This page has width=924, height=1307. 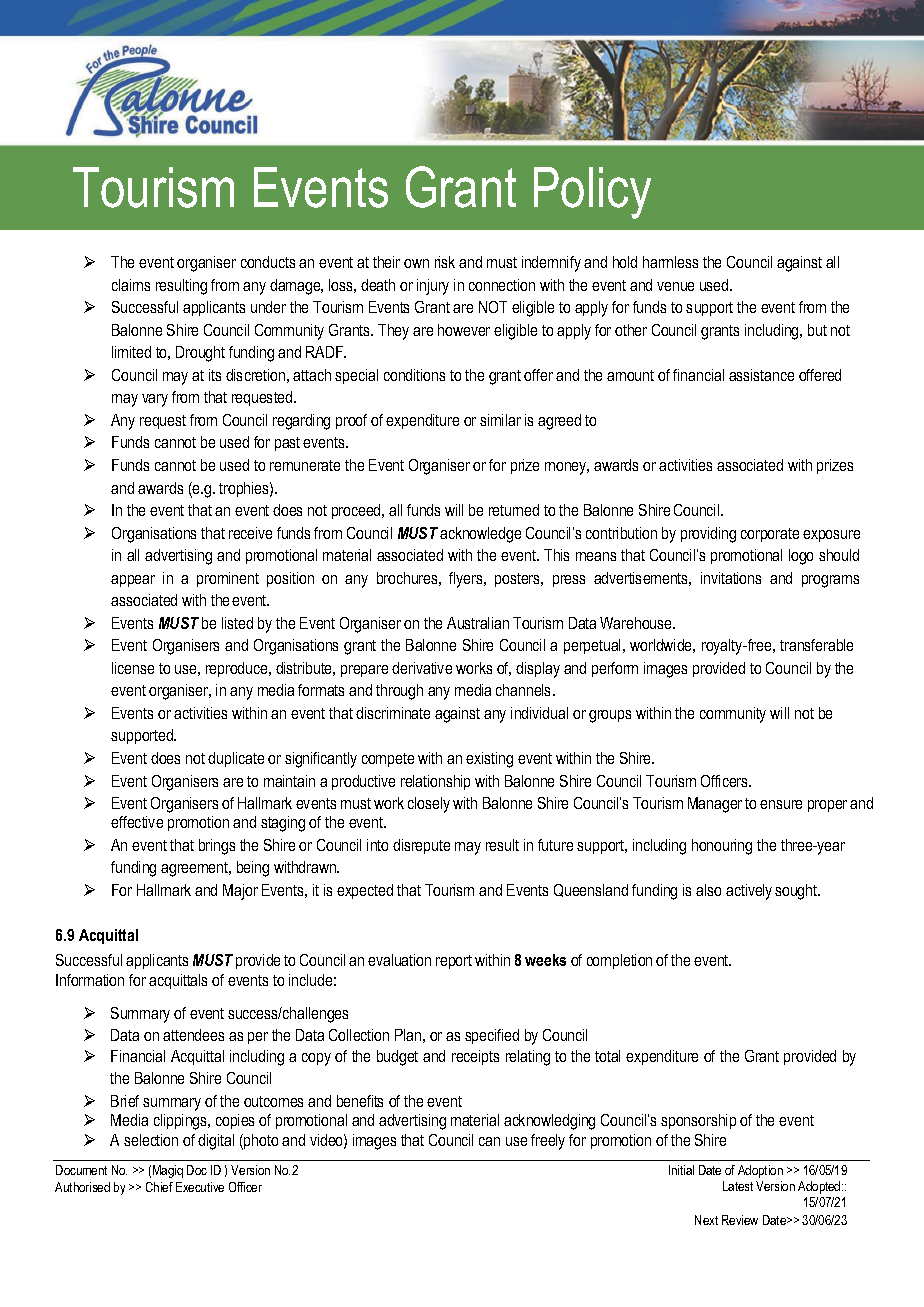 What do you see at coordinates (90, 980) in the page?
I see `Information` at bounding box center [90, 980].
